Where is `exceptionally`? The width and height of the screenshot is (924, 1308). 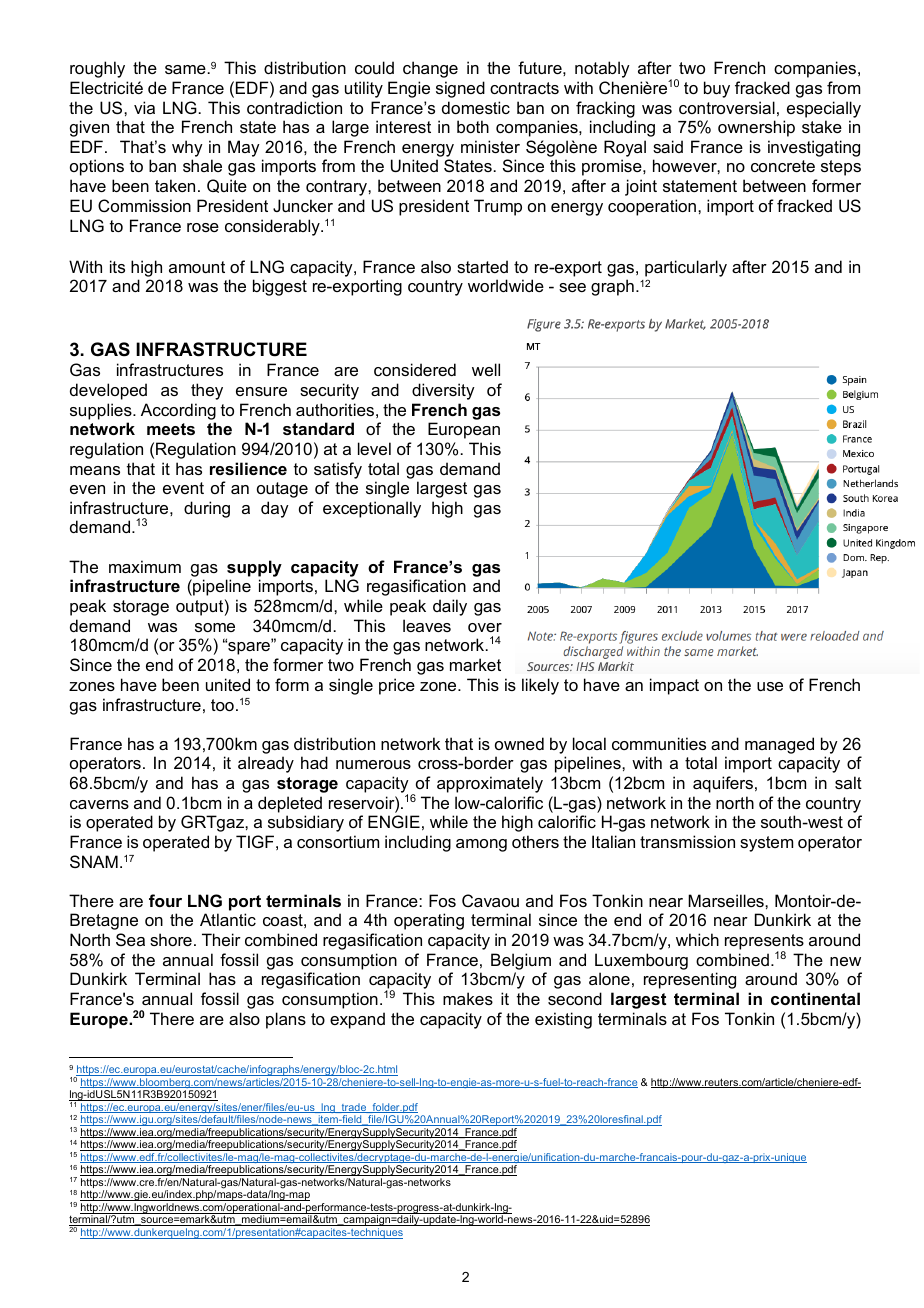 exceptionally is located at coordinates (372, 509).
